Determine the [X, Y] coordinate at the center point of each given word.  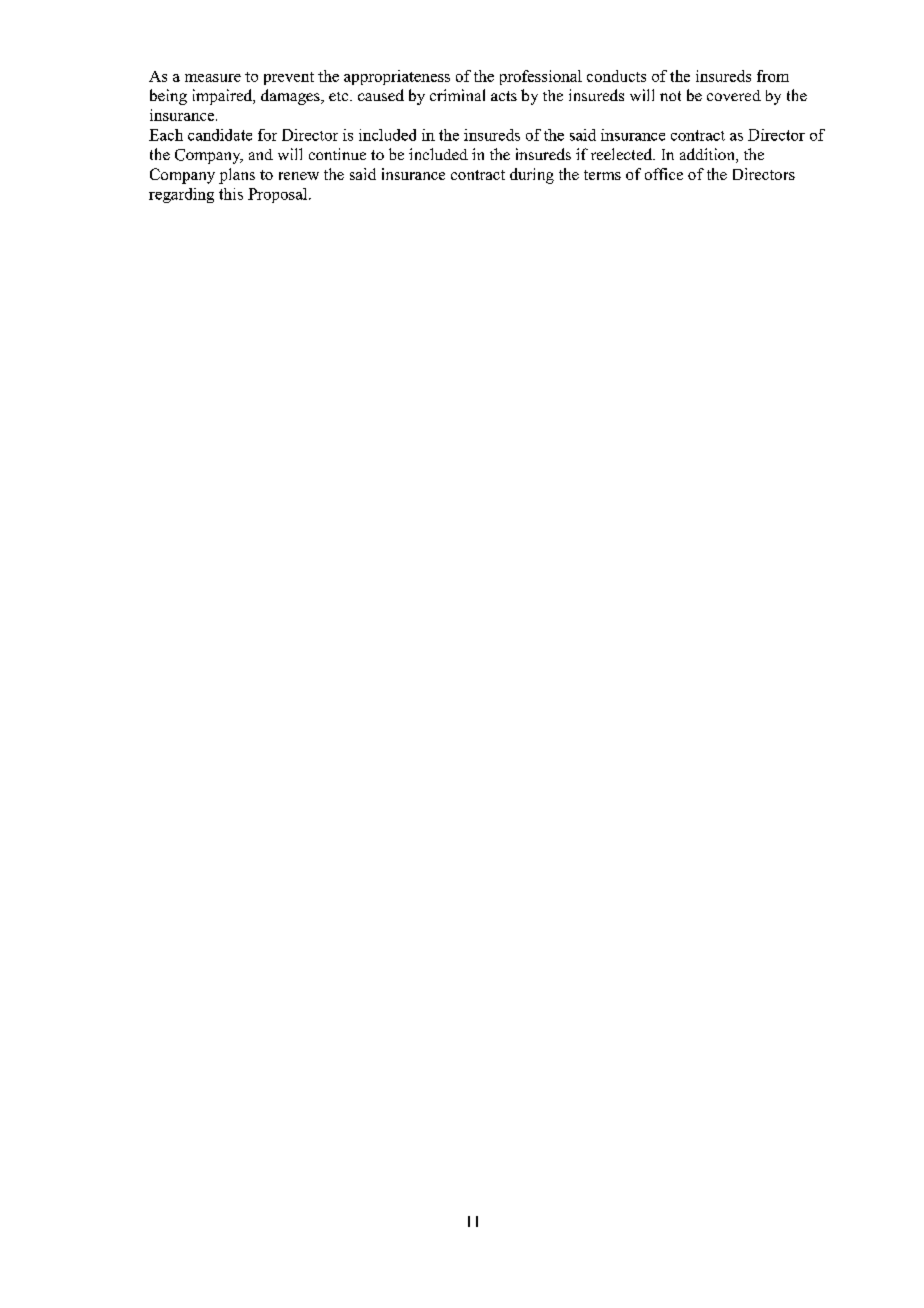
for [267, 135]
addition [708, 155]
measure [213, 78]
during [532, 176]
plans [237, 176]
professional [541, 77]
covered [734, 95]
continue [337, 154]
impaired [224, 97]
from [773, 76]
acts [504, 96]
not [670, 96]
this [231, 194]
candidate [220, 135]
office [664, 174]
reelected [623, 154]
